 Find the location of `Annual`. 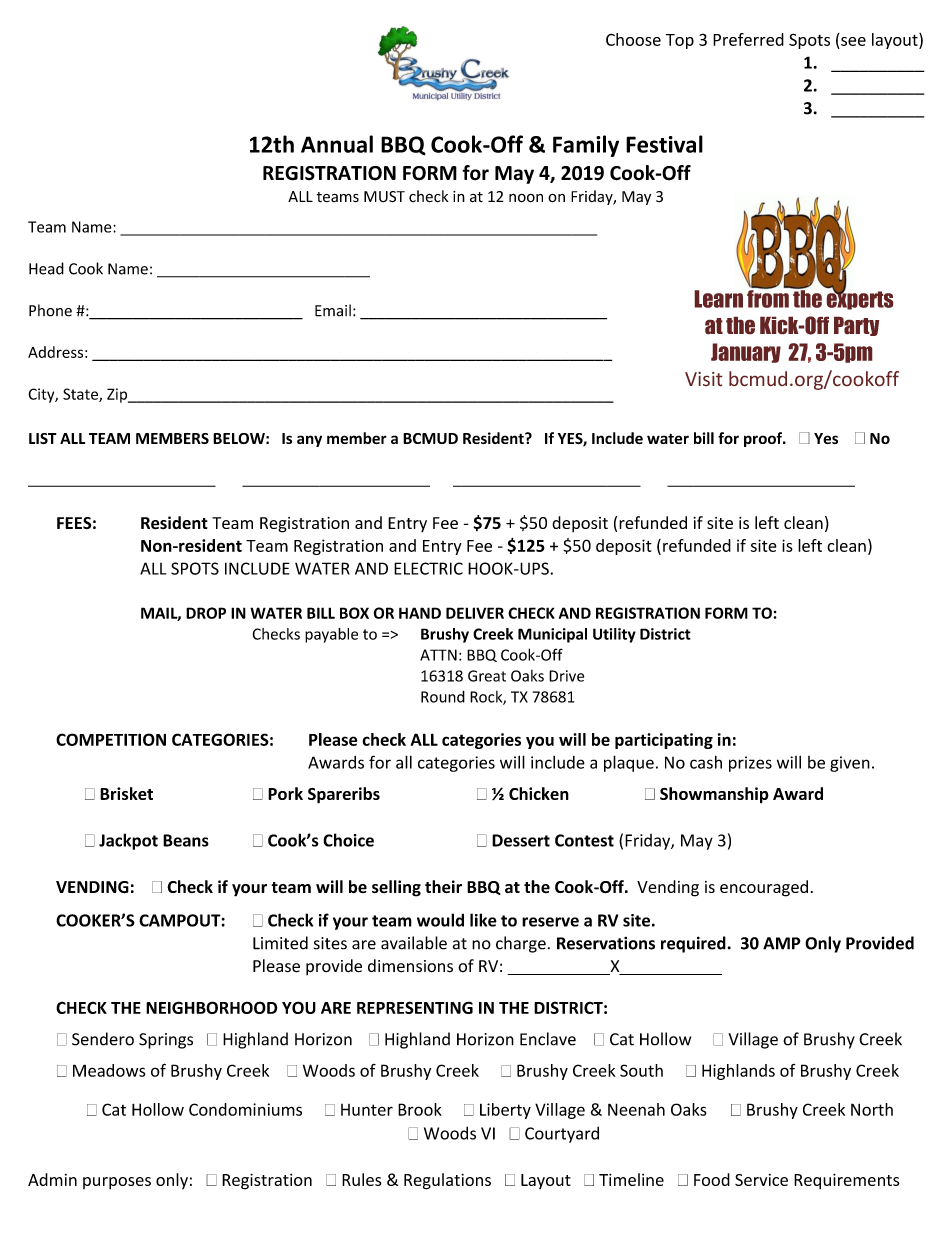

Annual is located at coordinates (337, 144).
